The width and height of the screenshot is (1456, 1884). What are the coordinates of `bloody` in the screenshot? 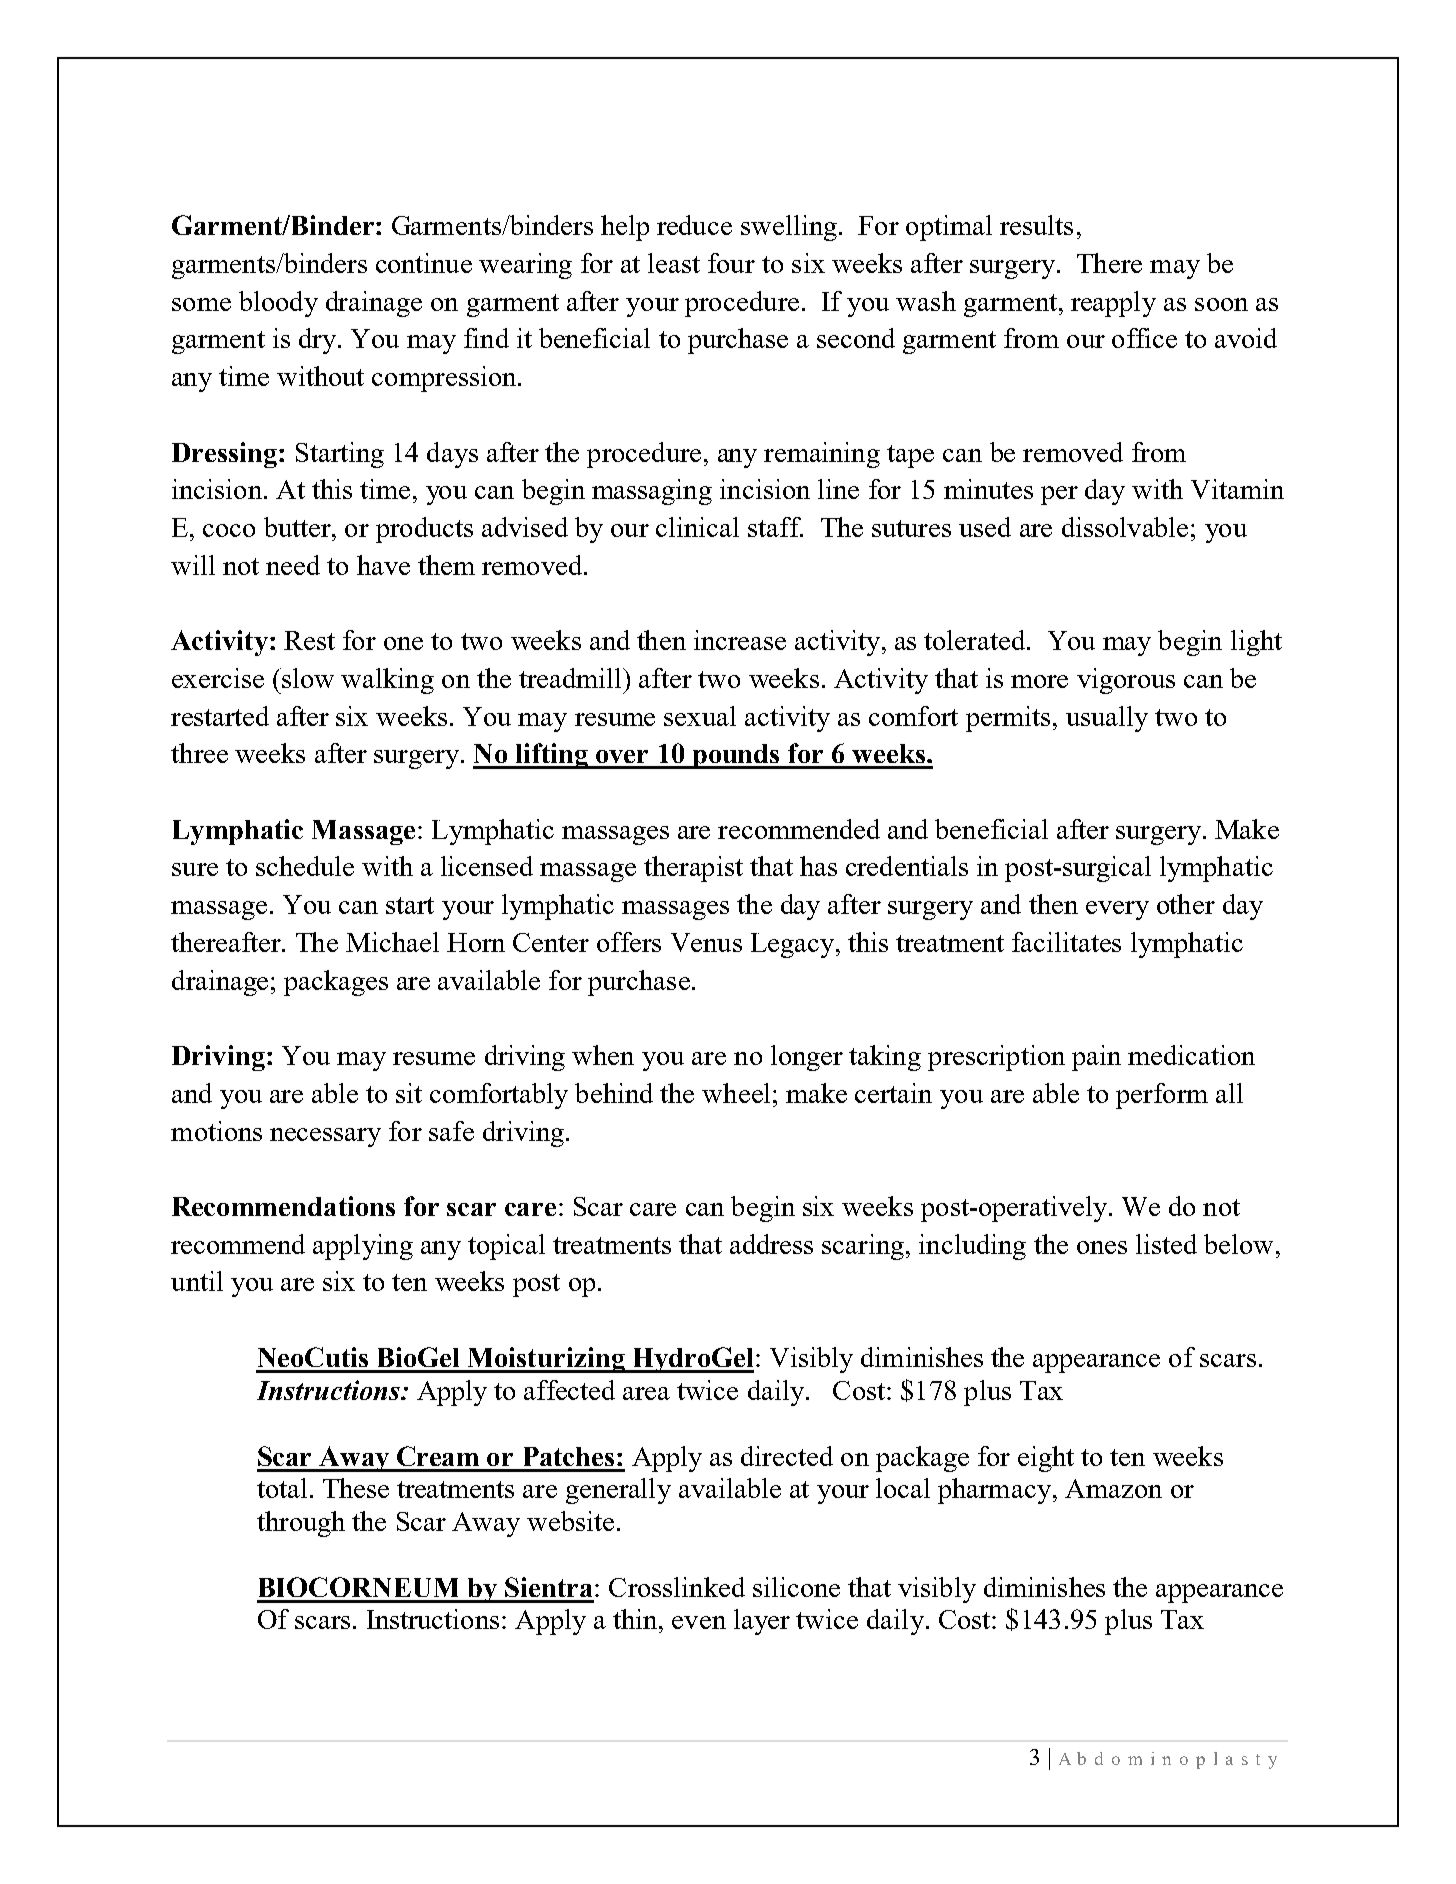 It's located at (278, 304).
